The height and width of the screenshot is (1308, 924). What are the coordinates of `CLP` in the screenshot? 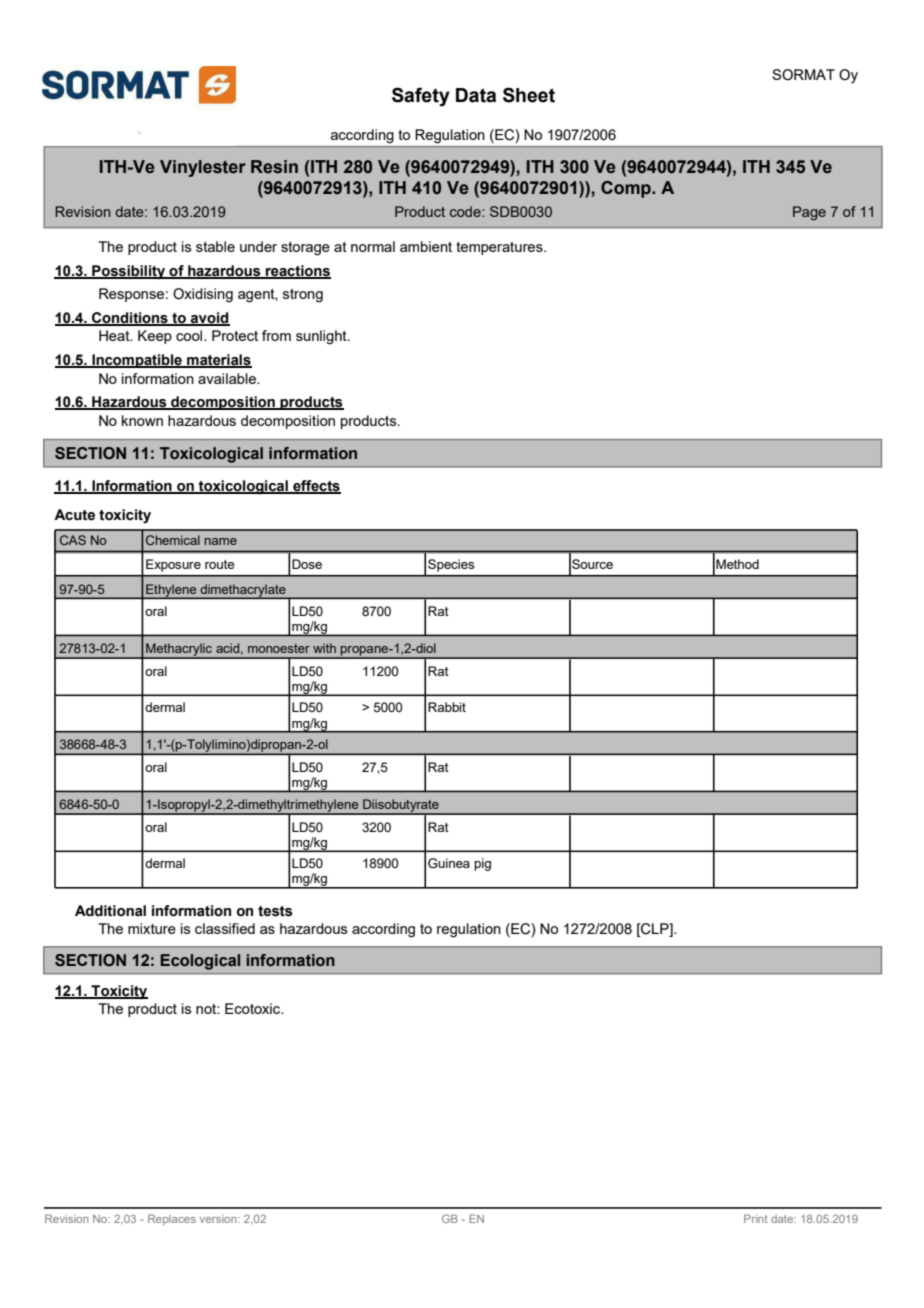 It's located at (655, 929).
